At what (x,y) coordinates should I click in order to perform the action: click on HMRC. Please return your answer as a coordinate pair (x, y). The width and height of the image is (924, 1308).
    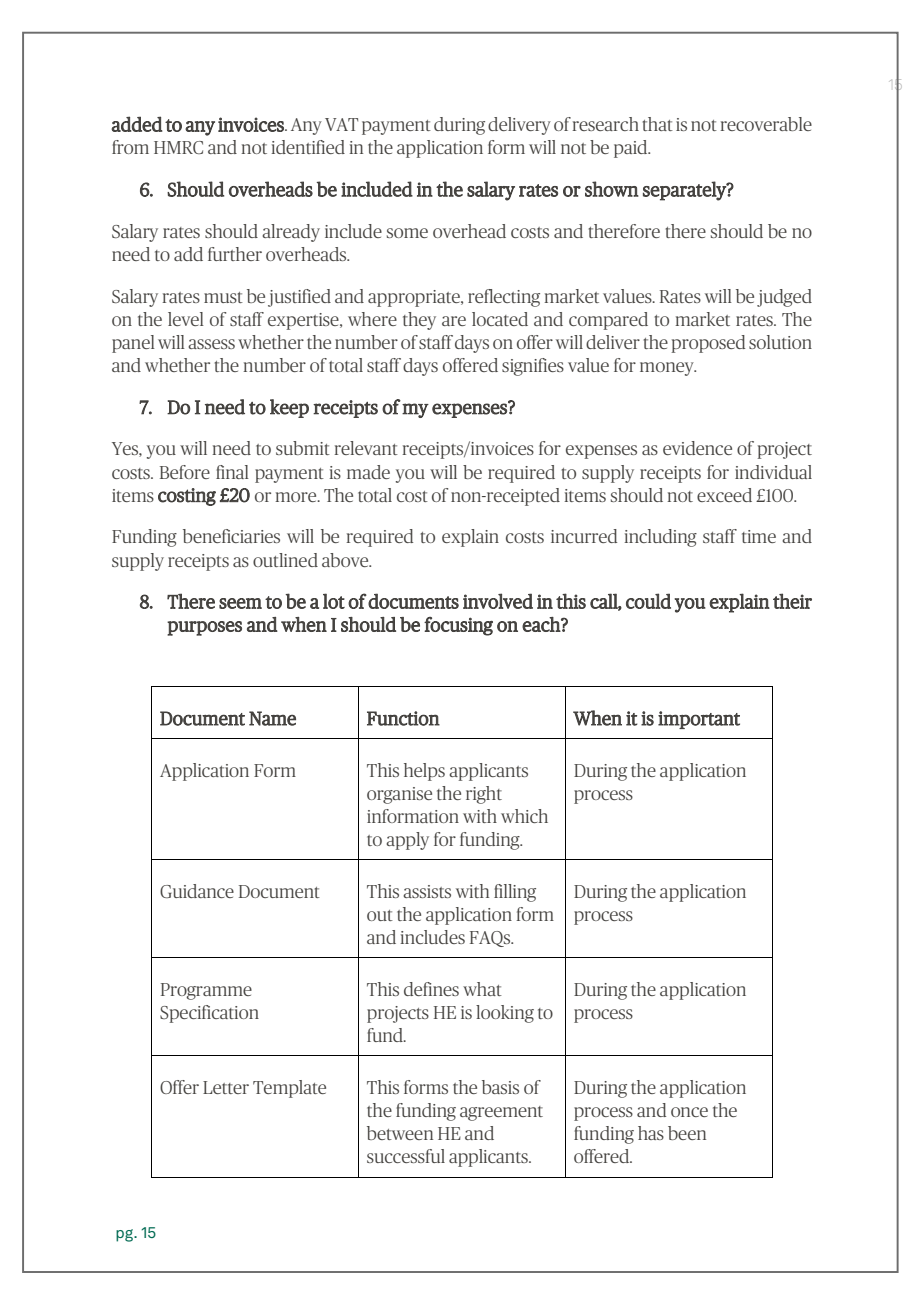
    Looking at the image, I should click on (178, 147).
